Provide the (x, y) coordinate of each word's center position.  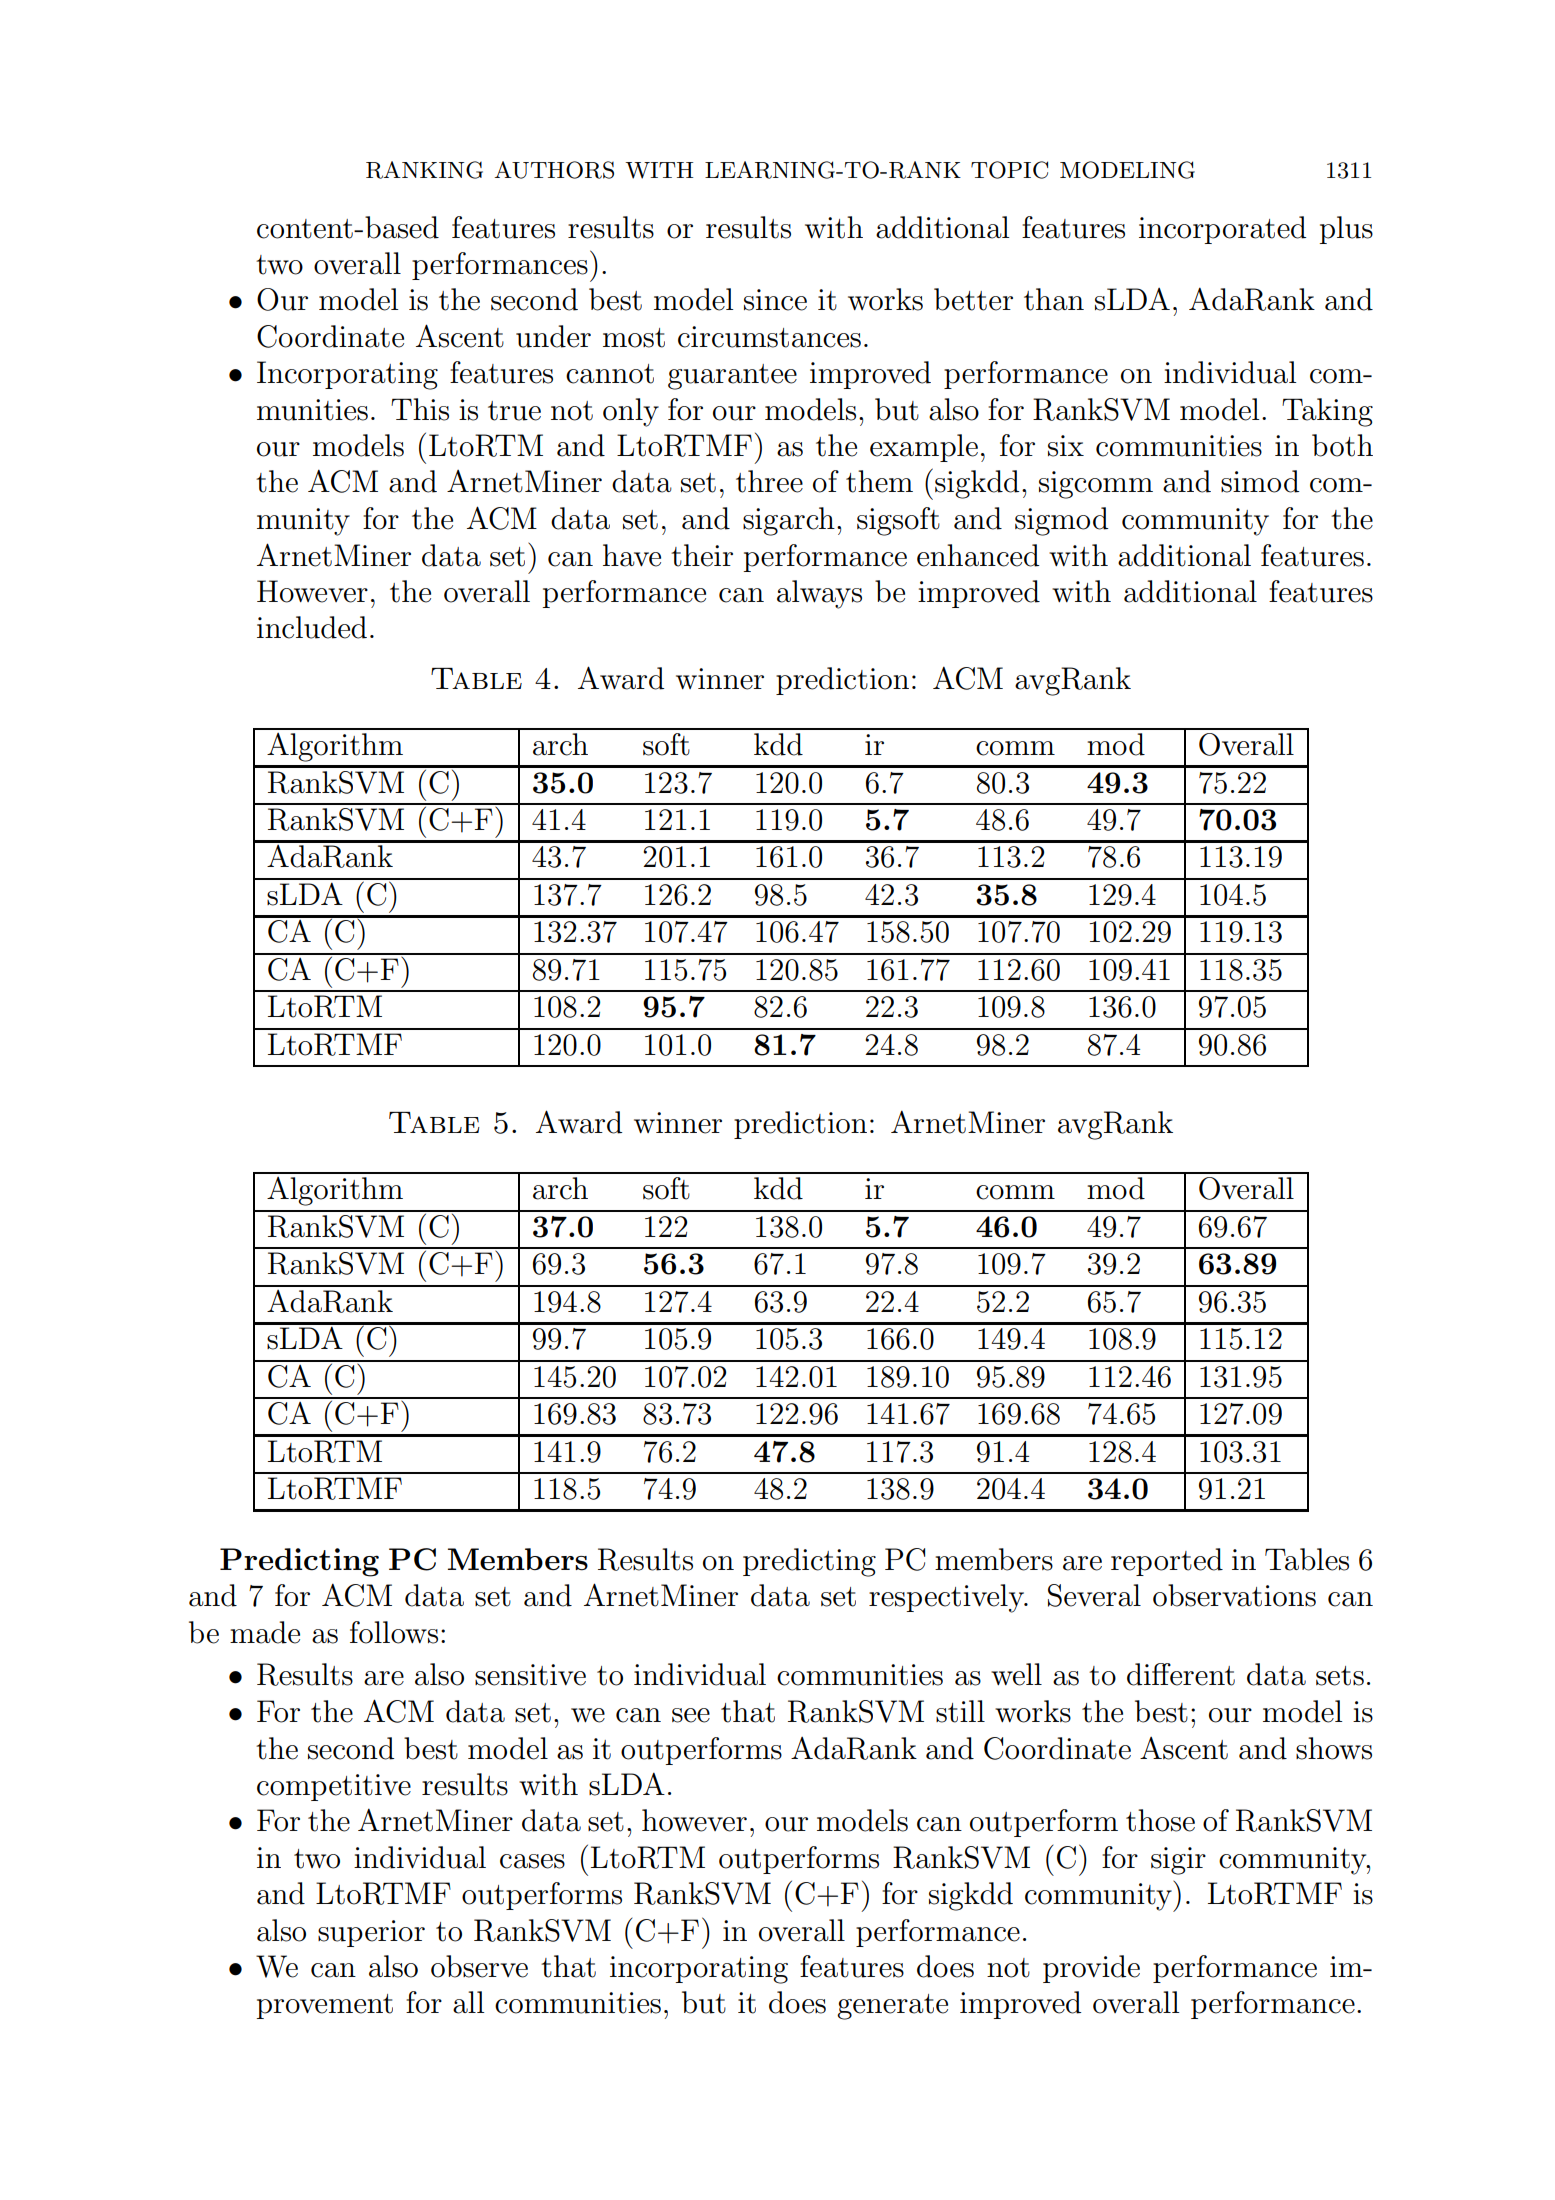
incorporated (1222, 230)
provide (1091, 1969)
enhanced (978, 555)
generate (892, 2007)
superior (371, 1933)
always (819, 594)
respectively (947, 1598)
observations (1234, 1595)
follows (394, 1632)
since (775, 300)
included (312, 627)
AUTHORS (554, 170)
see (691, 1715)
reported (1167, 1562)
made (265, 1632)
